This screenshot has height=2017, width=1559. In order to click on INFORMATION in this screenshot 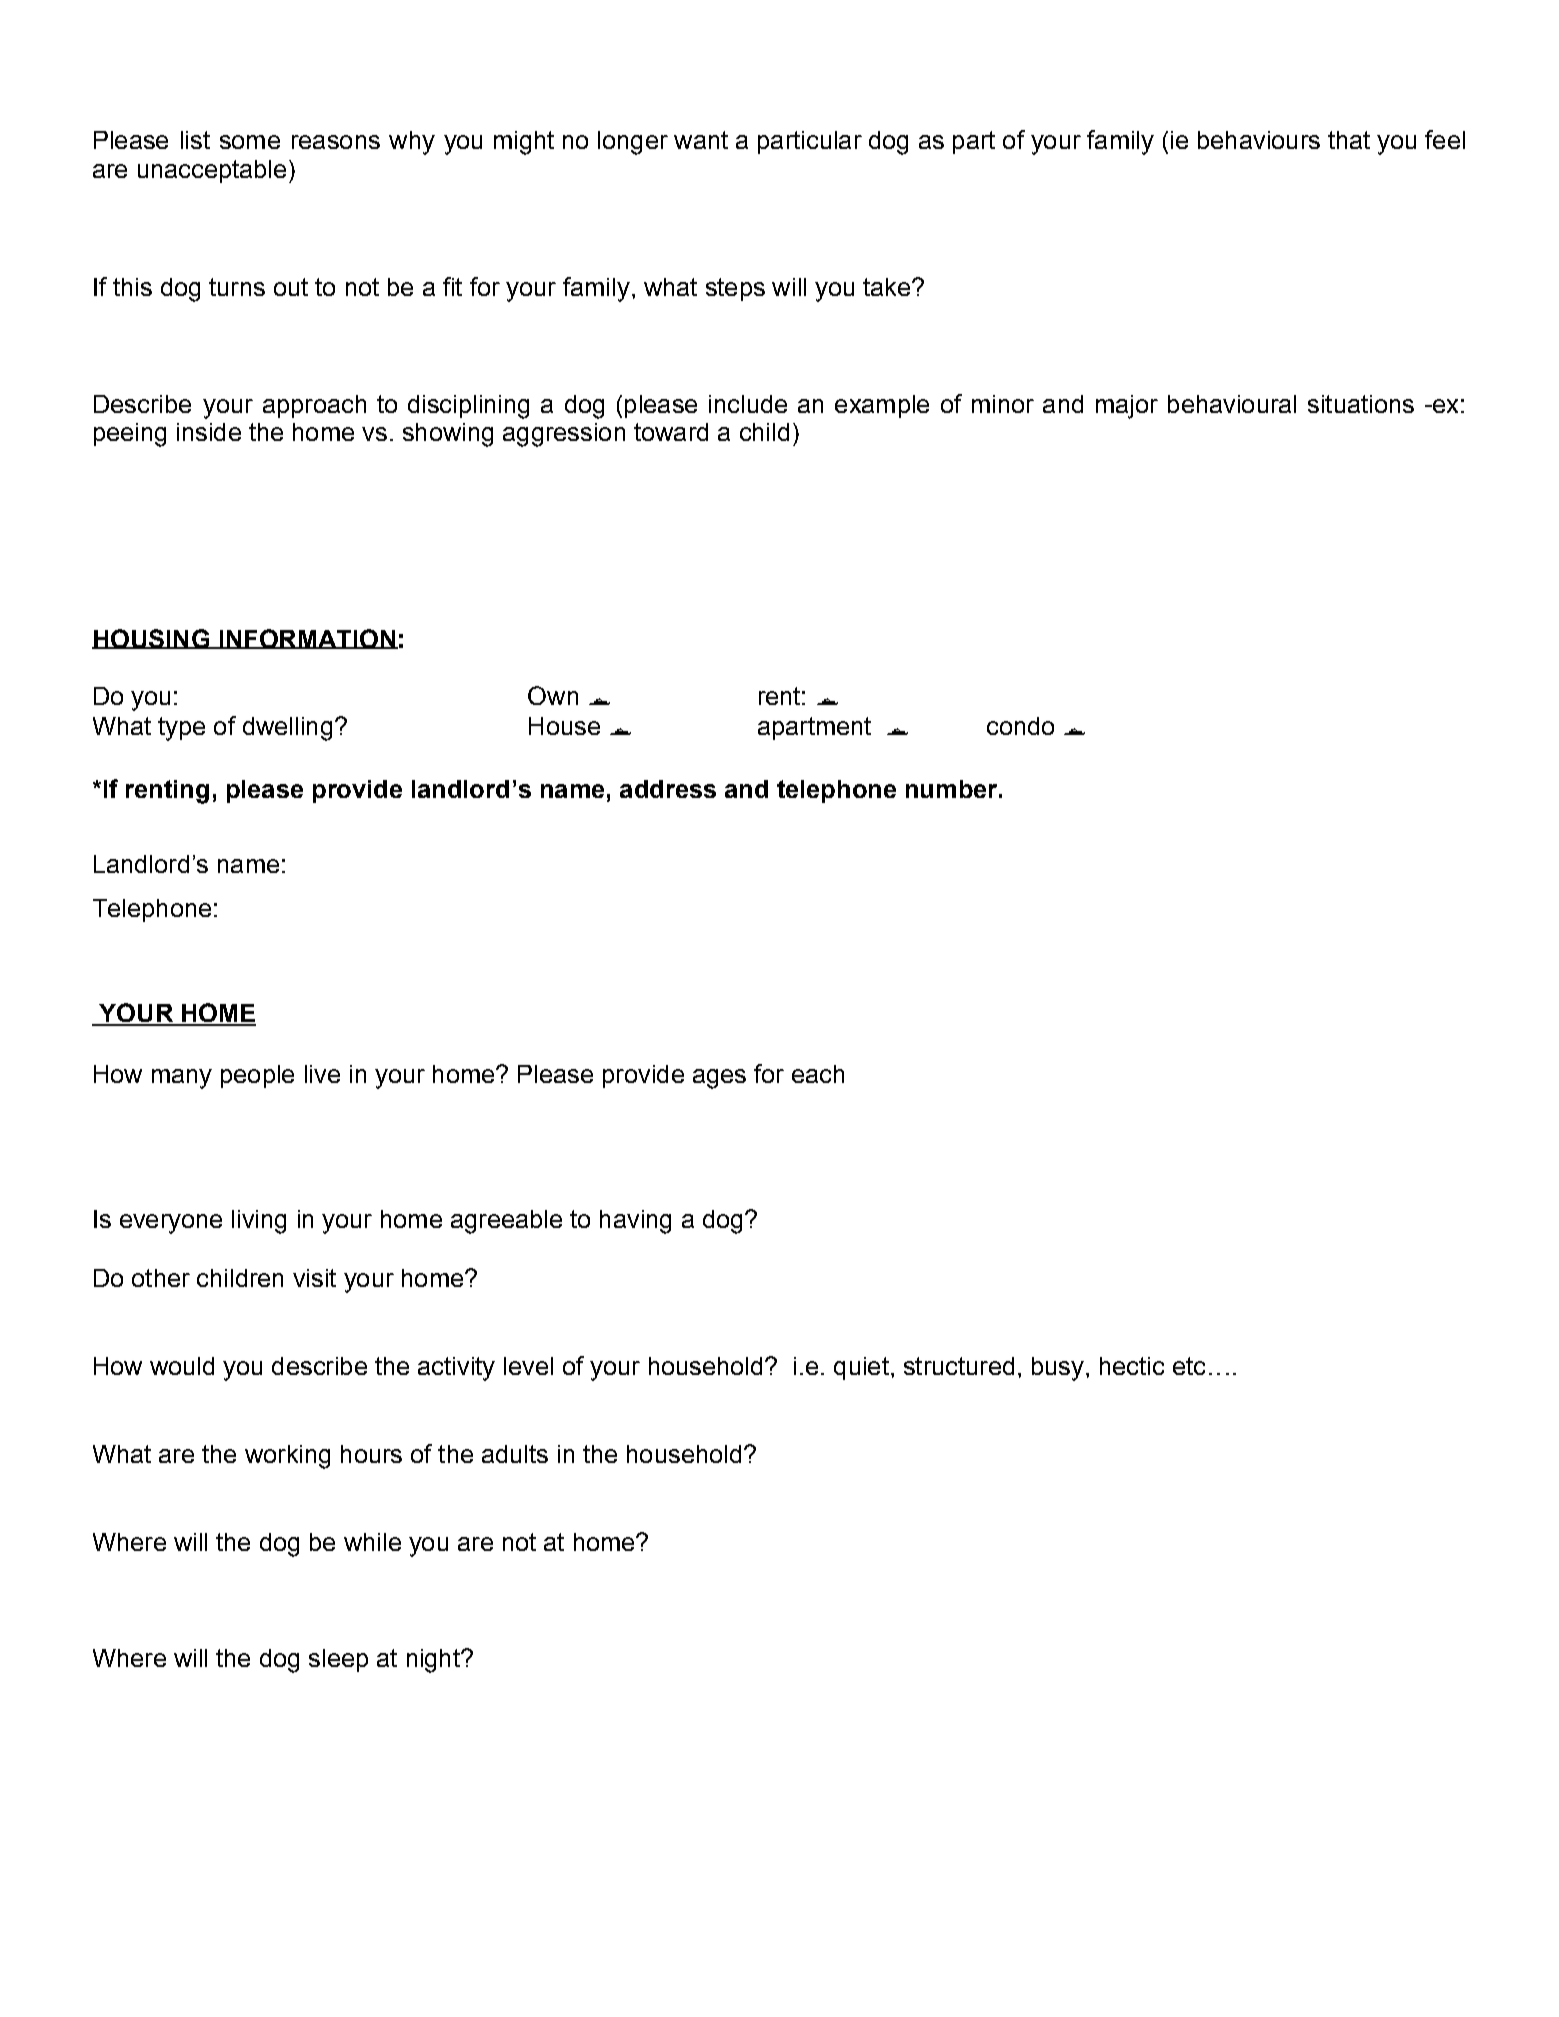, I will do `click(307, 639)`.
